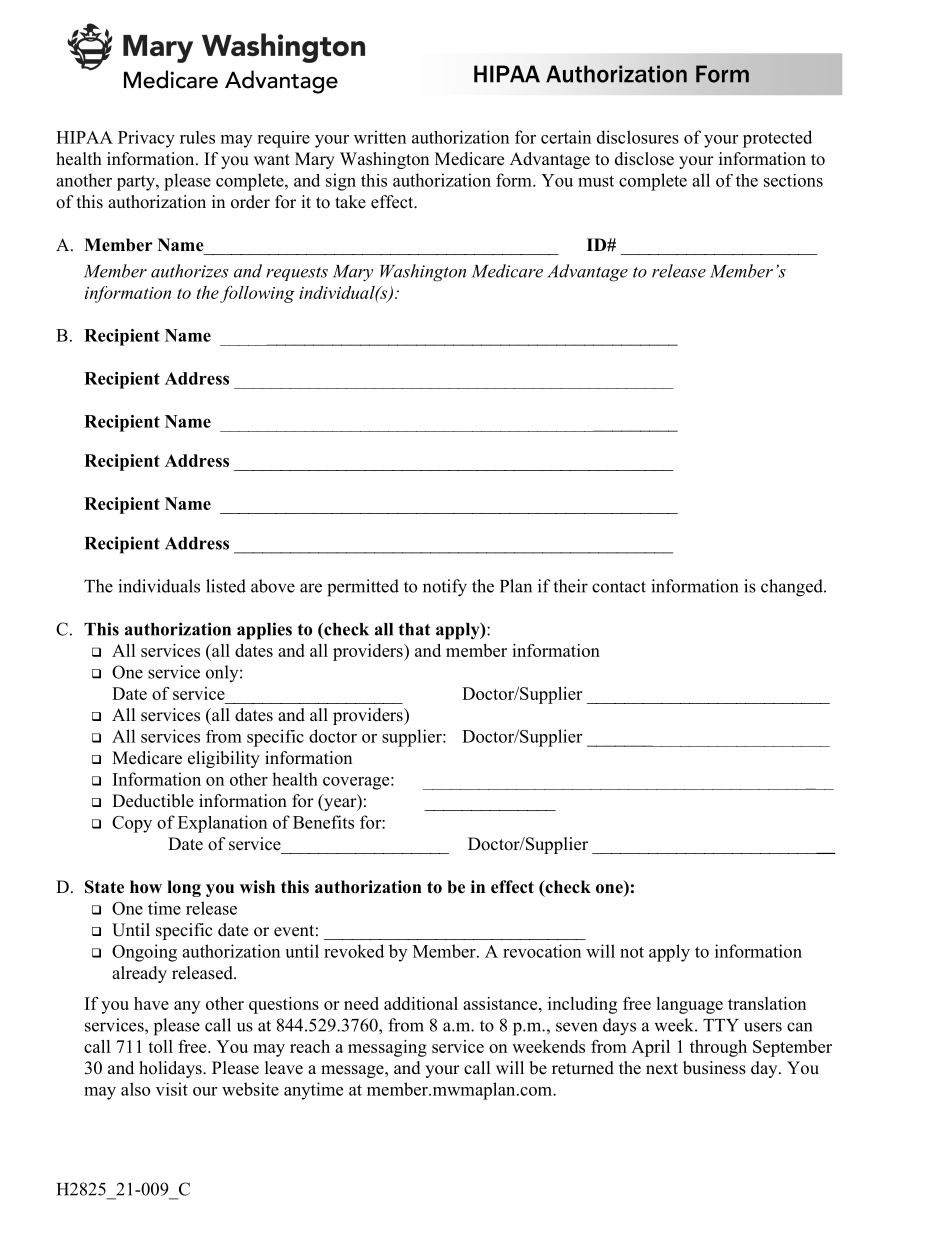 The image size is (952, 1233). I want to click on messaging, so click(387, 1048).
